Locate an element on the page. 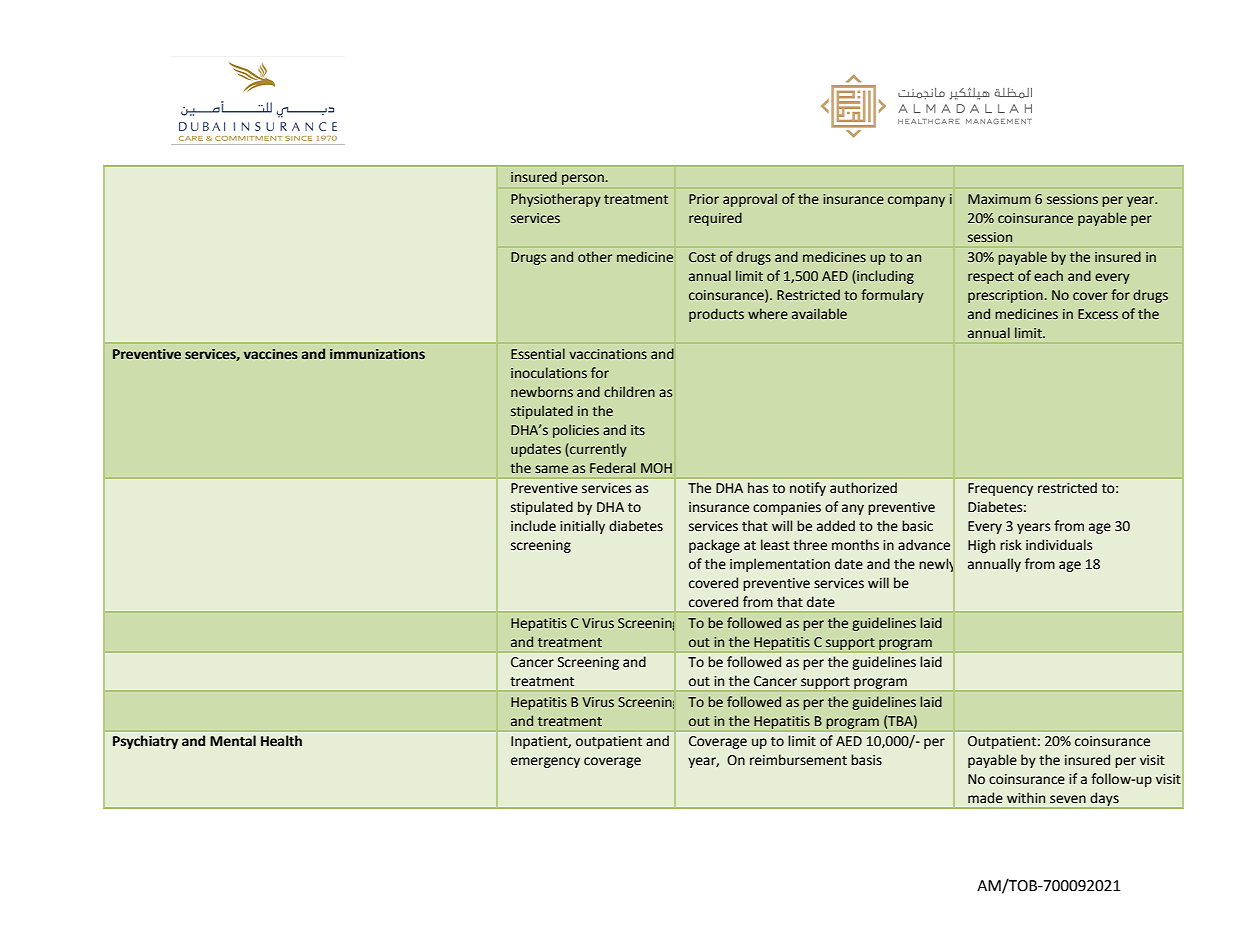  initially is located at coordinates (582, 527).
